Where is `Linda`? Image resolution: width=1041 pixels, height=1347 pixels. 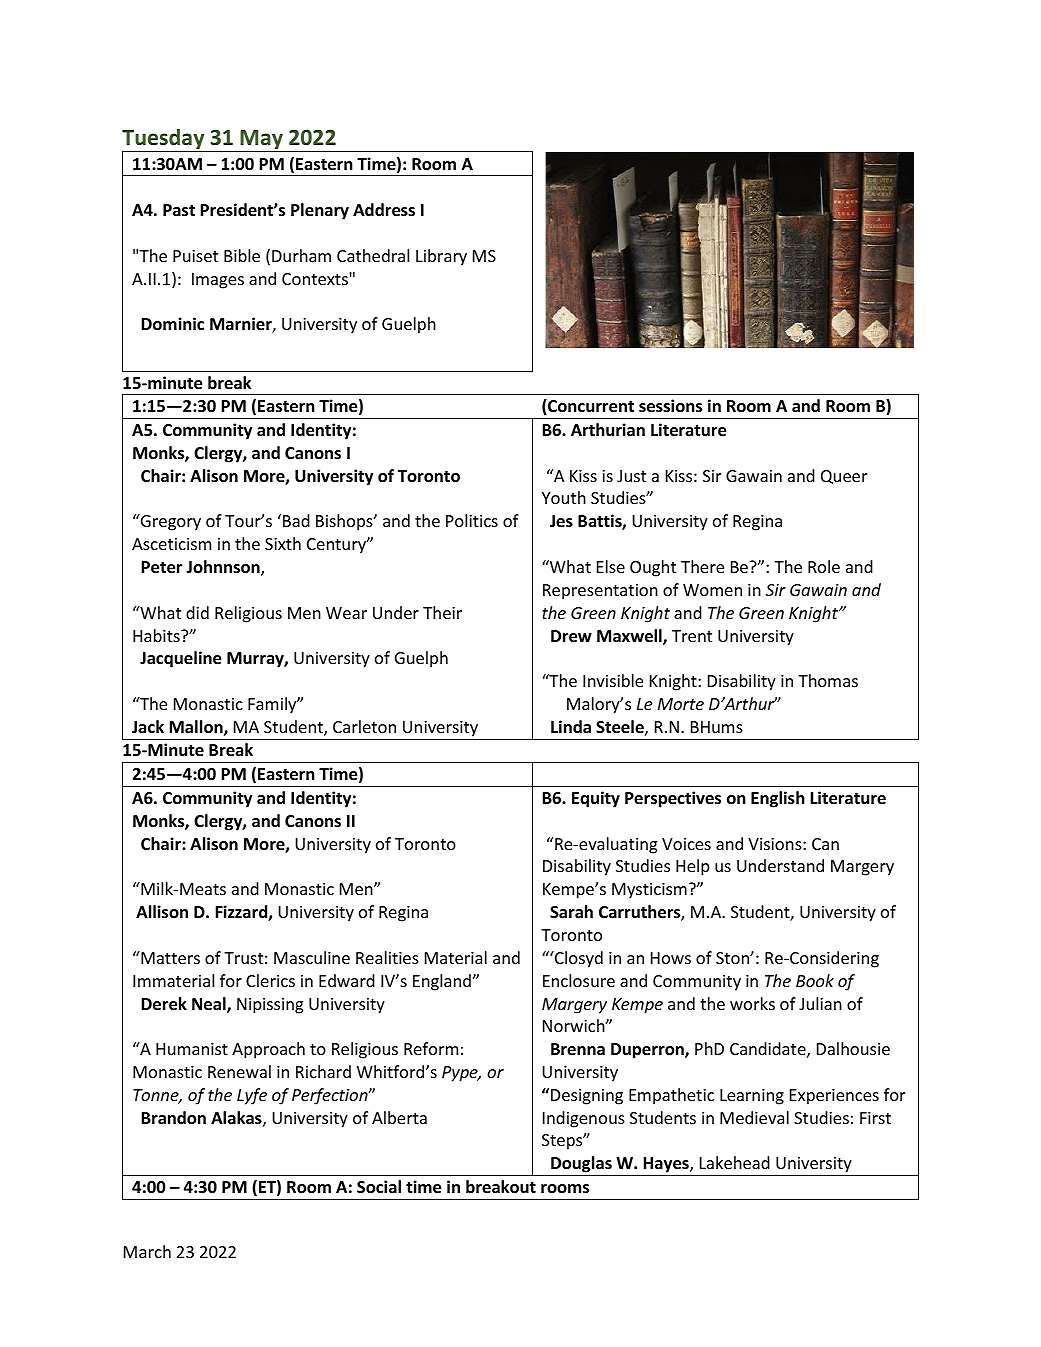 Linda is located at coordinates (571, 726).
